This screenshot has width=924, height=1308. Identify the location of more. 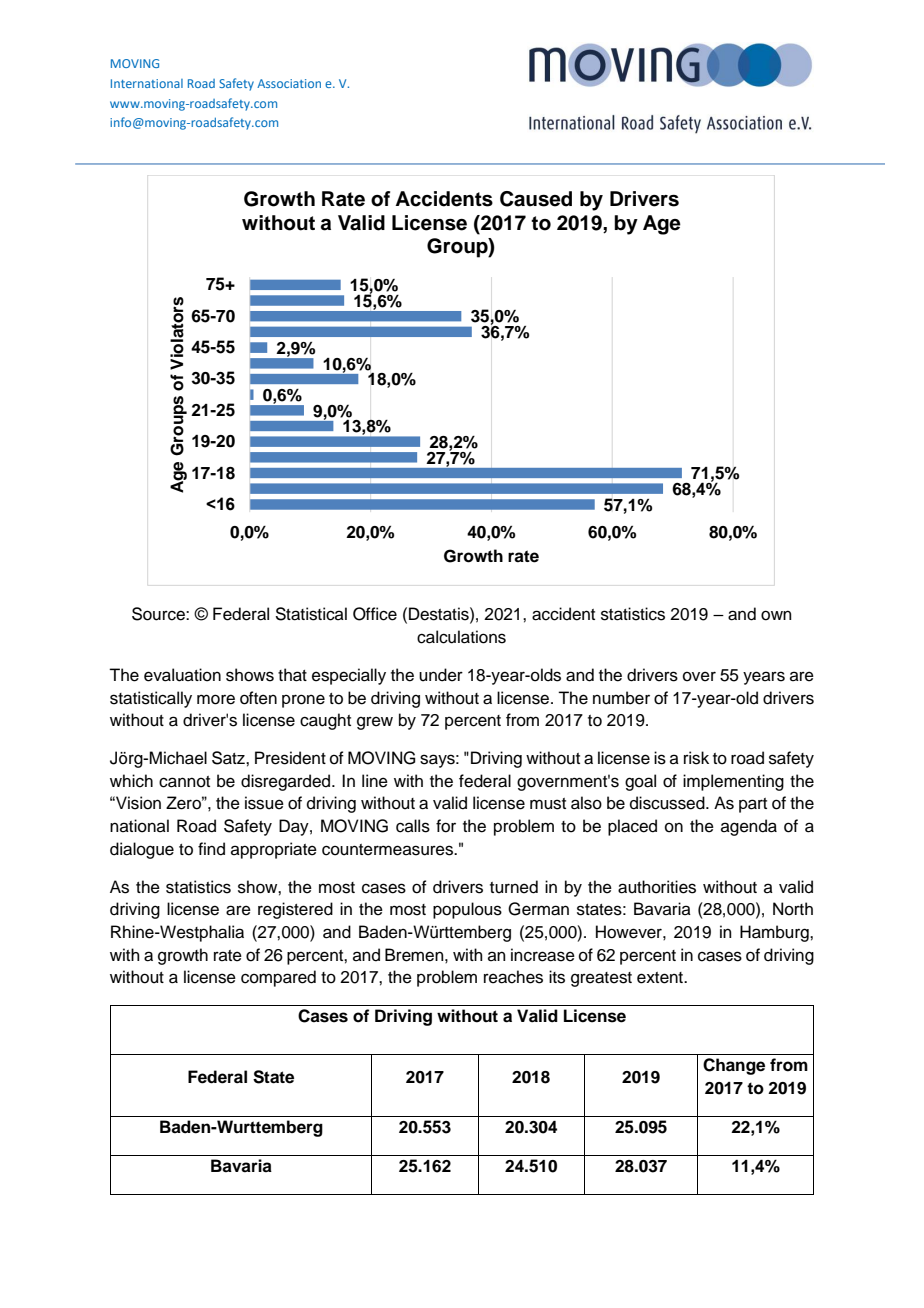
(216, 699).
